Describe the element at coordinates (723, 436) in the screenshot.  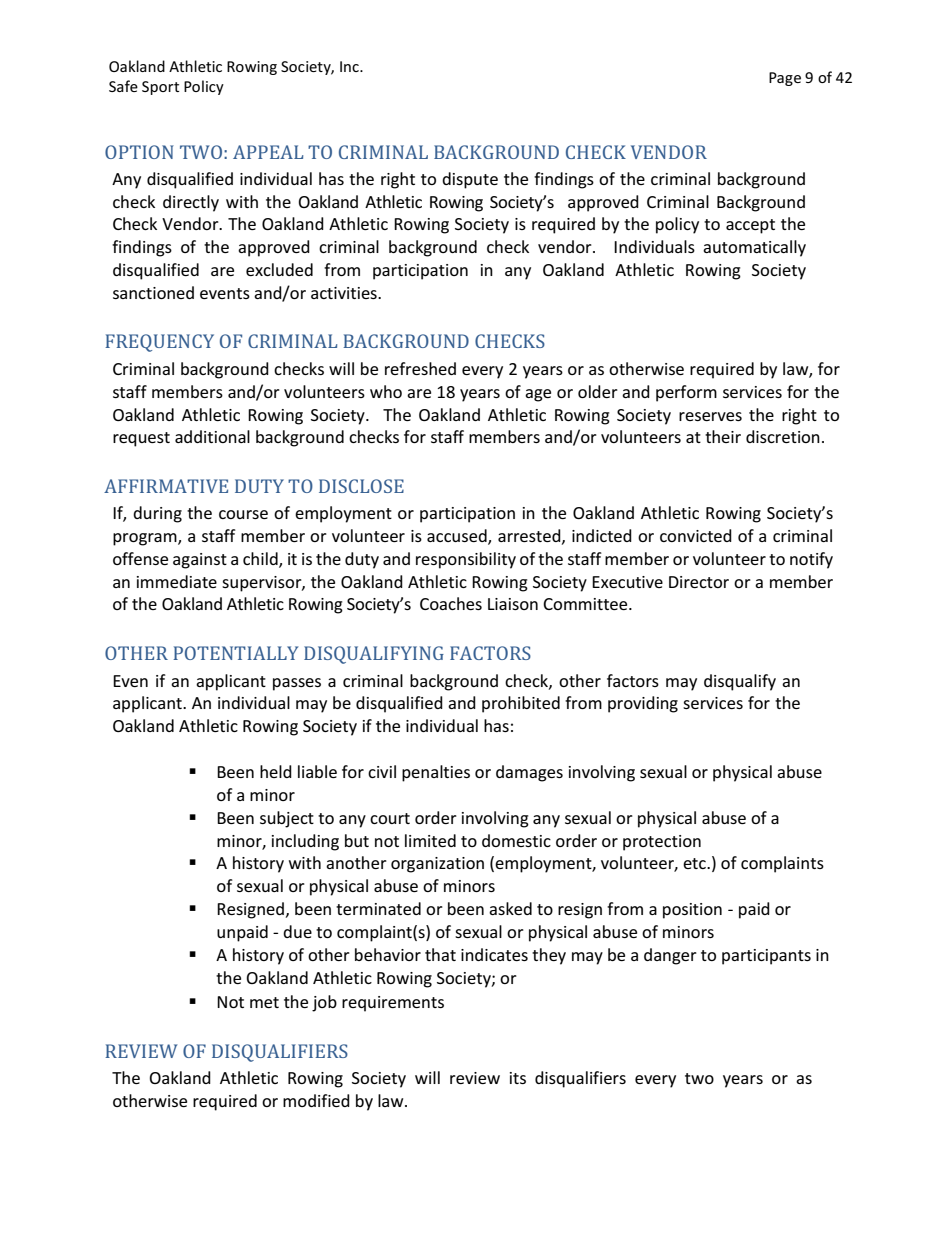
I see `their` at that location.
